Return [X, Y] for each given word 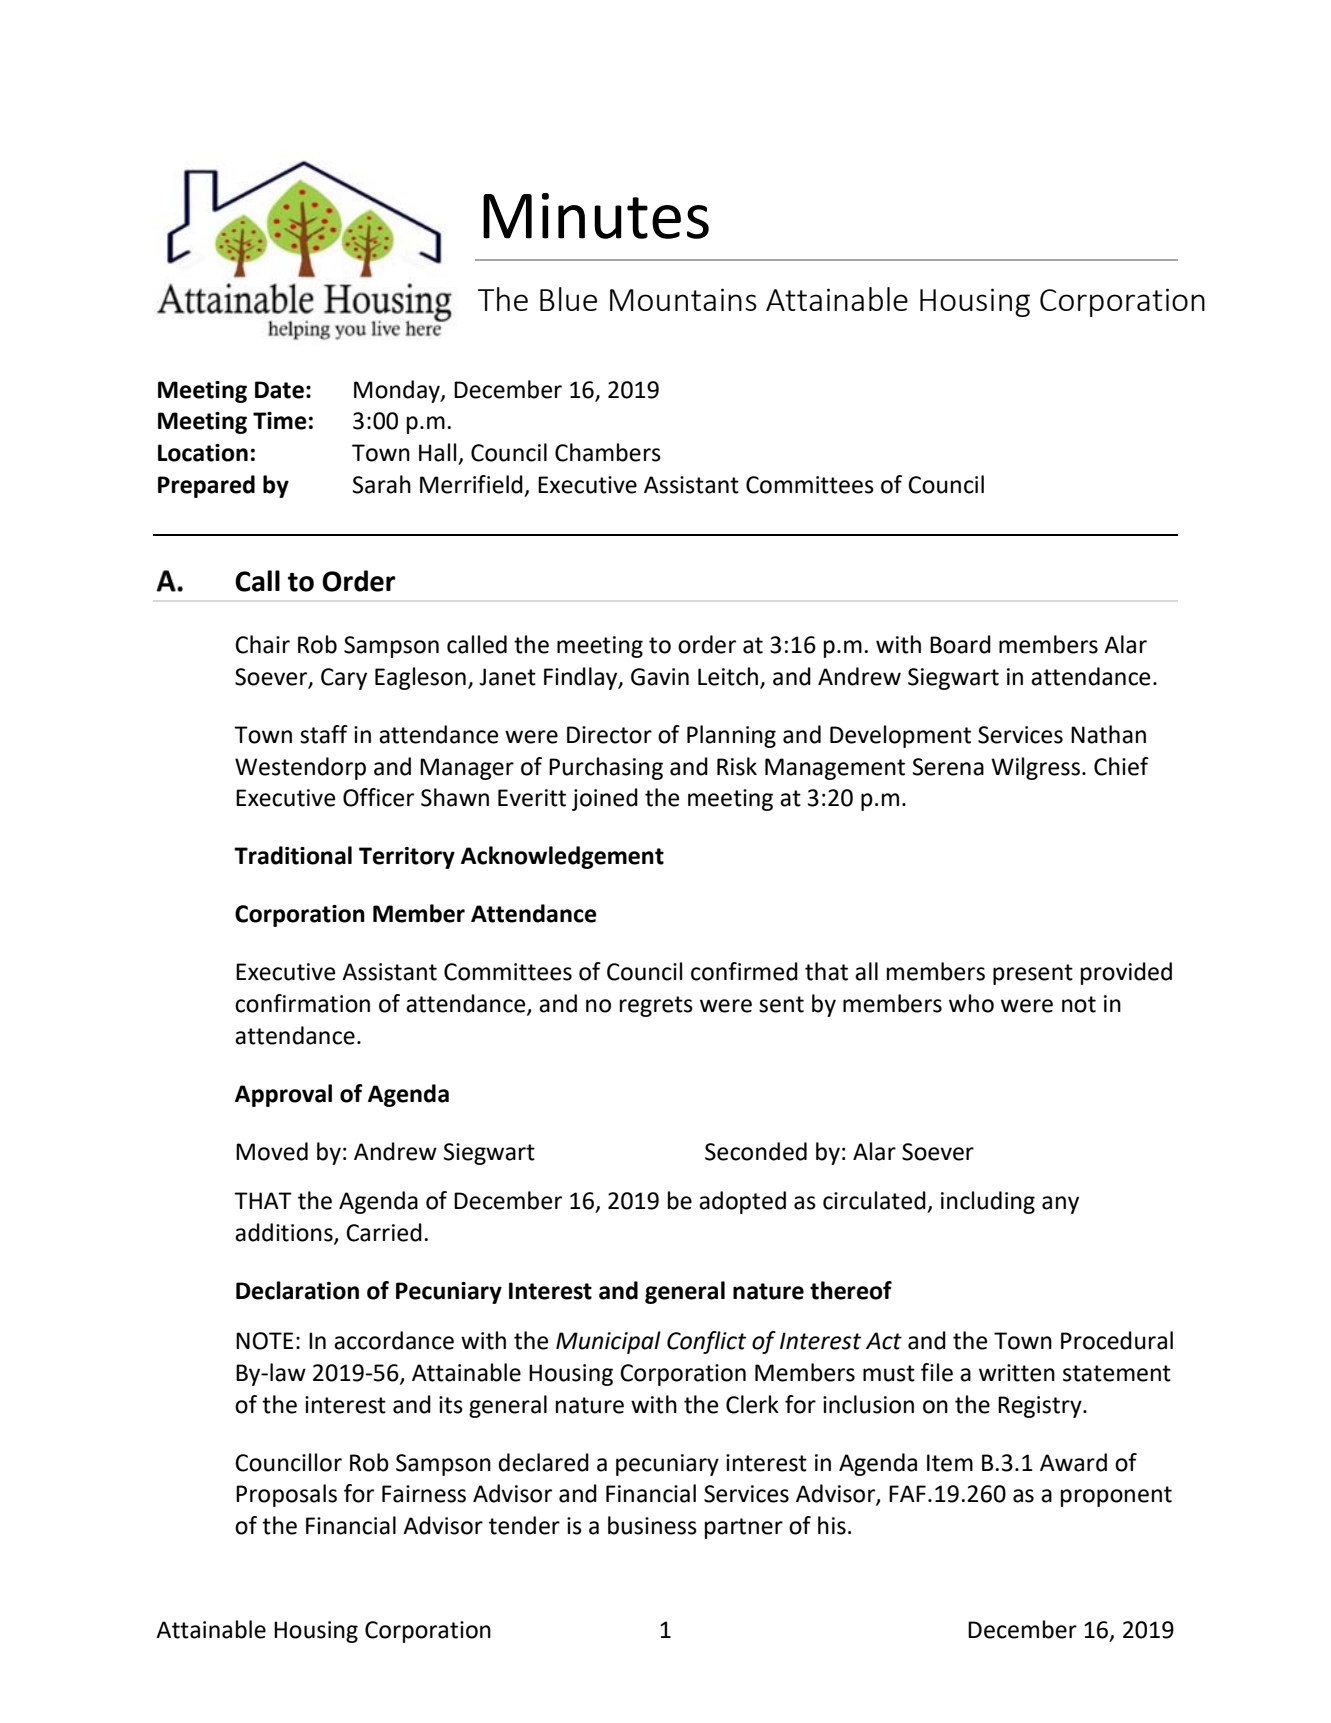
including [988, 1202]
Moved [272, 1151]
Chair [262, 644]
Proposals [286, 1495]
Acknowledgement [562, 857]
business [652, 1525]
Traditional [293, 855]
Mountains [683, 299]
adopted [742, 1202]
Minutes [596, 216]
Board [960, 644]
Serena [948, 767]
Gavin [660, 677]
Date [279, 390]
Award [1073, 1462]
